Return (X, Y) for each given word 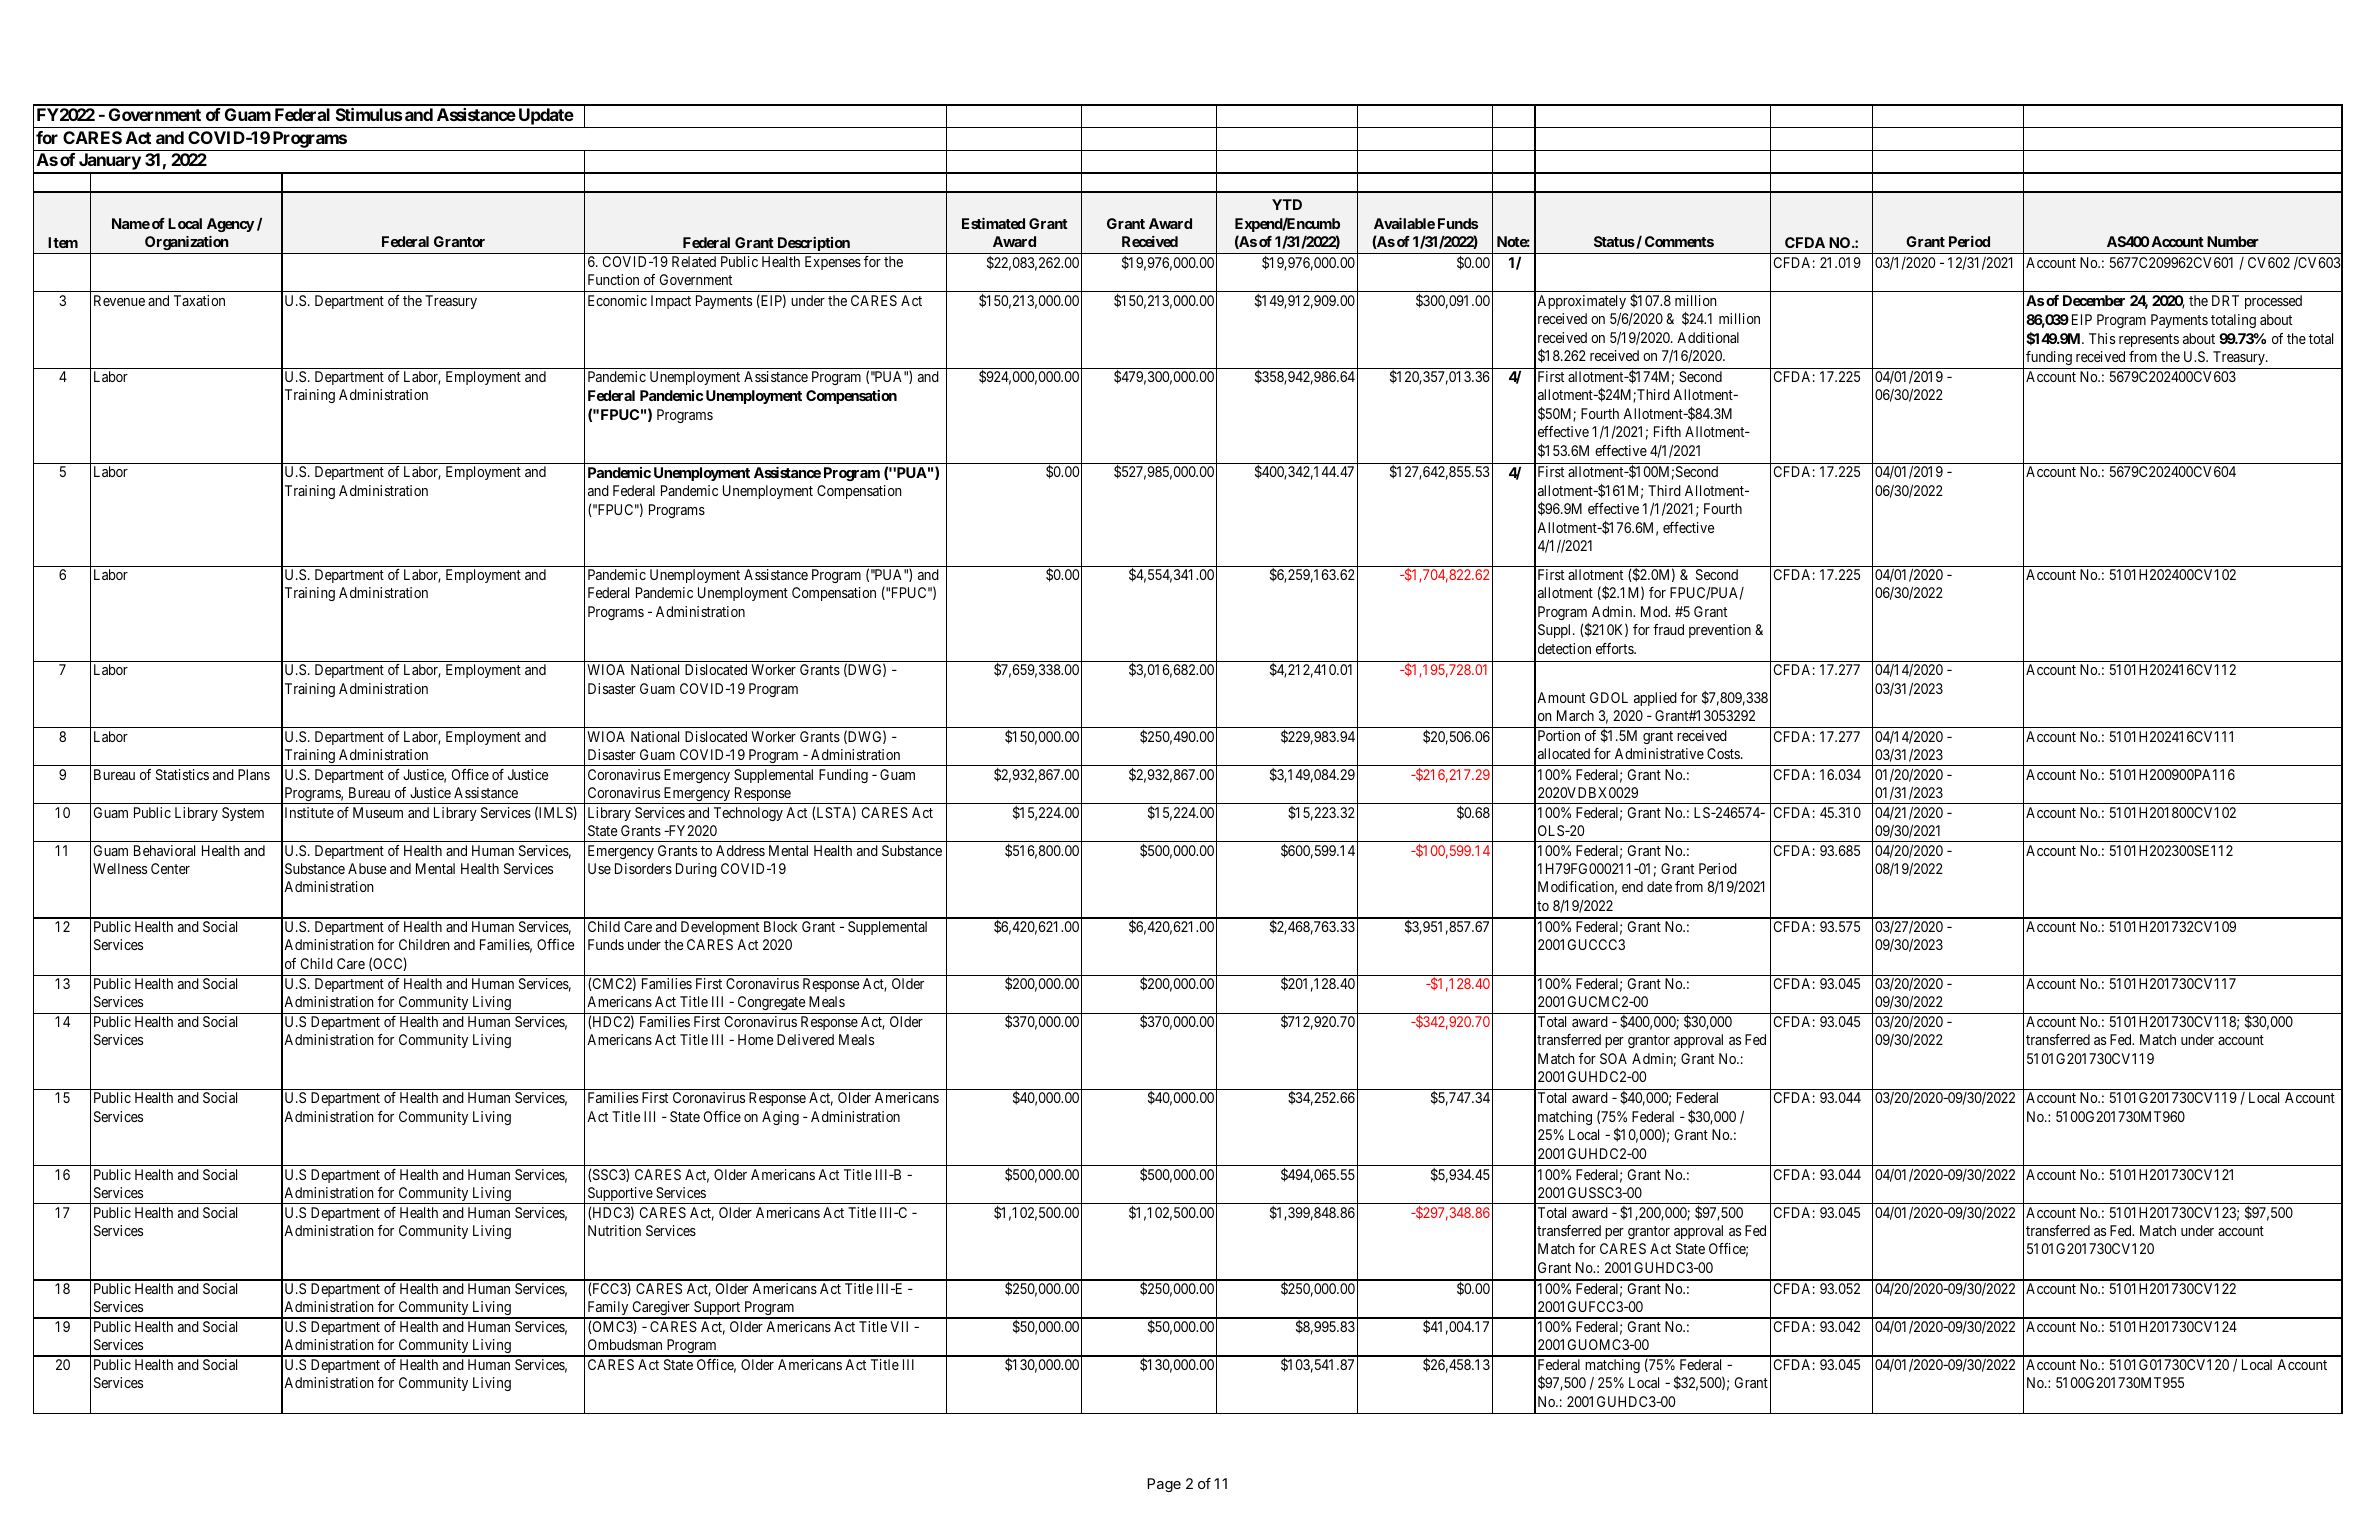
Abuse (367, 868)
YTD (1287, 204)
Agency (230, 225)
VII (899, 1326)
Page (1164, 1485)
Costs (1724, 753)
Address (740, 850)
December (2094, 300)
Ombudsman (625, 1344)
